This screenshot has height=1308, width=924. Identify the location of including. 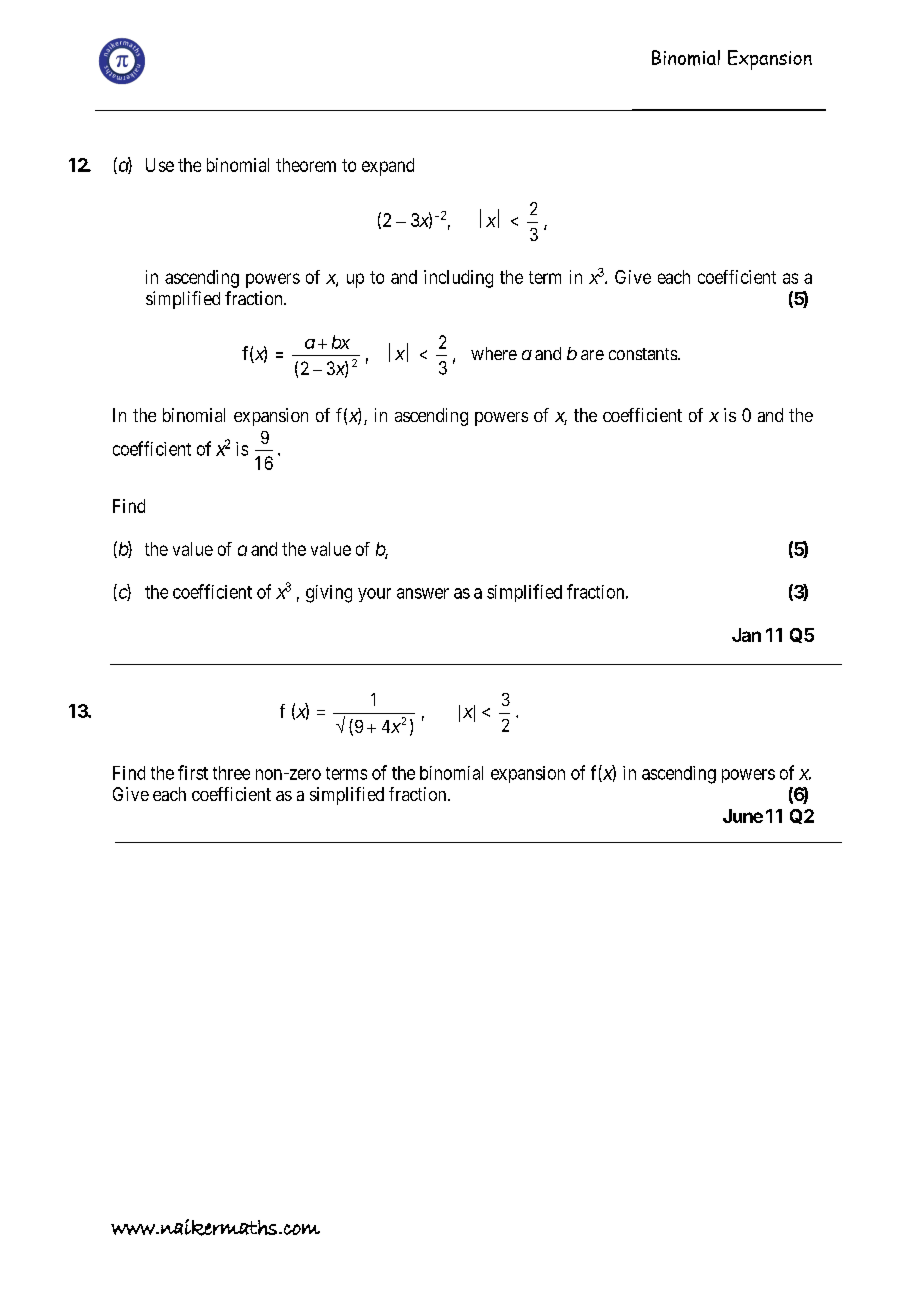
(458, 279).
